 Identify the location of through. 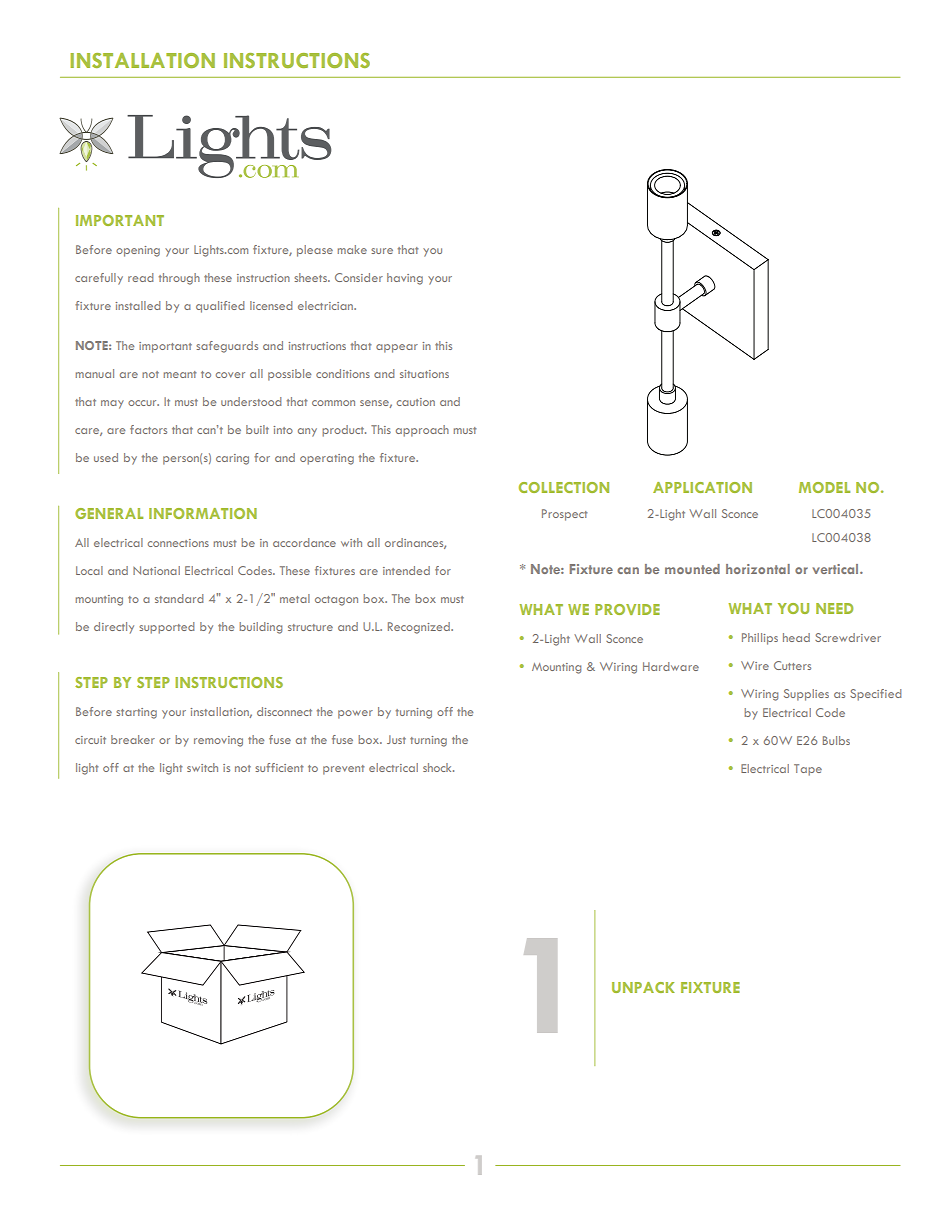
(179, 279).
